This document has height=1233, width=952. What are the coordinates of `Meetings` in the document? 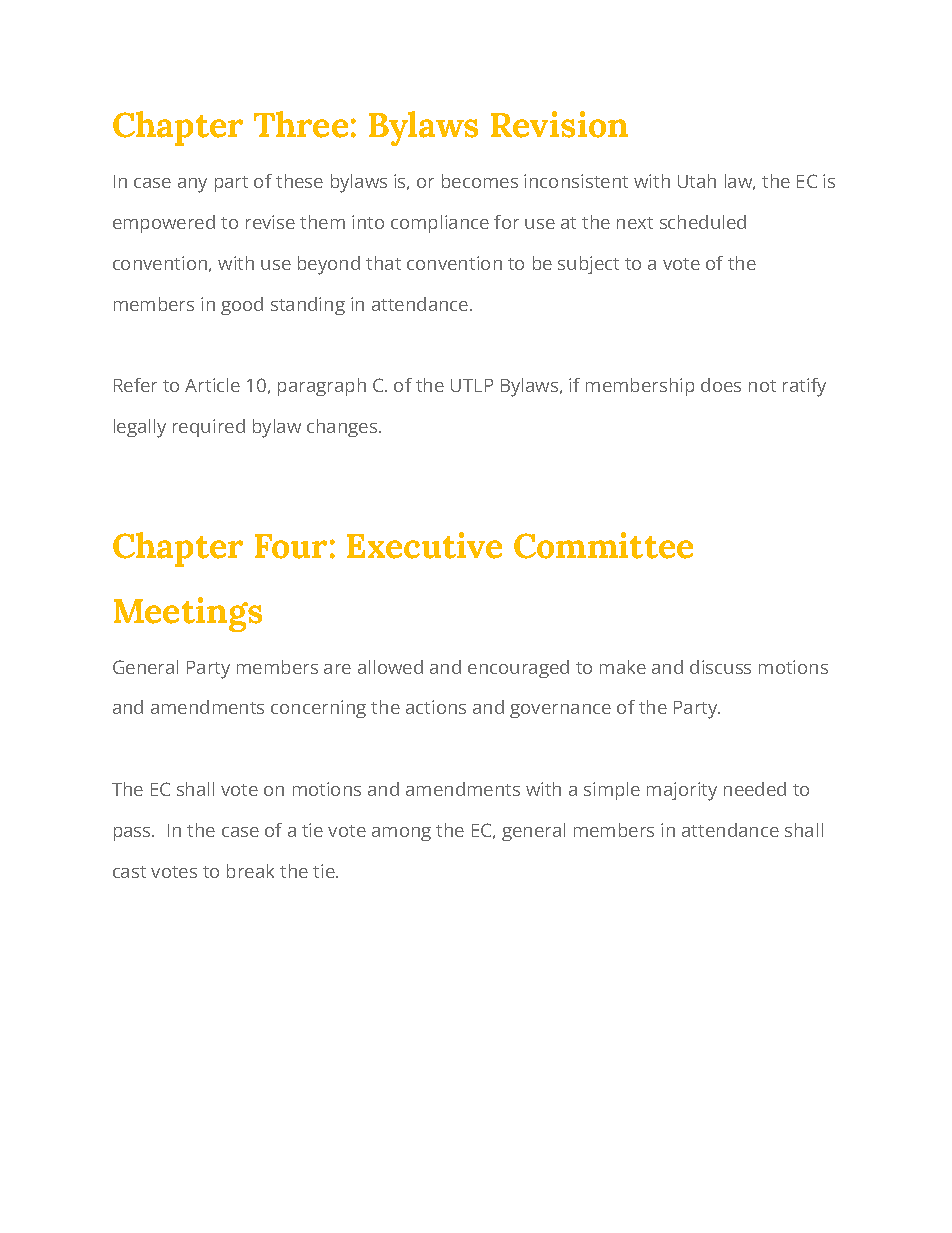 It's located at (188, 614).
